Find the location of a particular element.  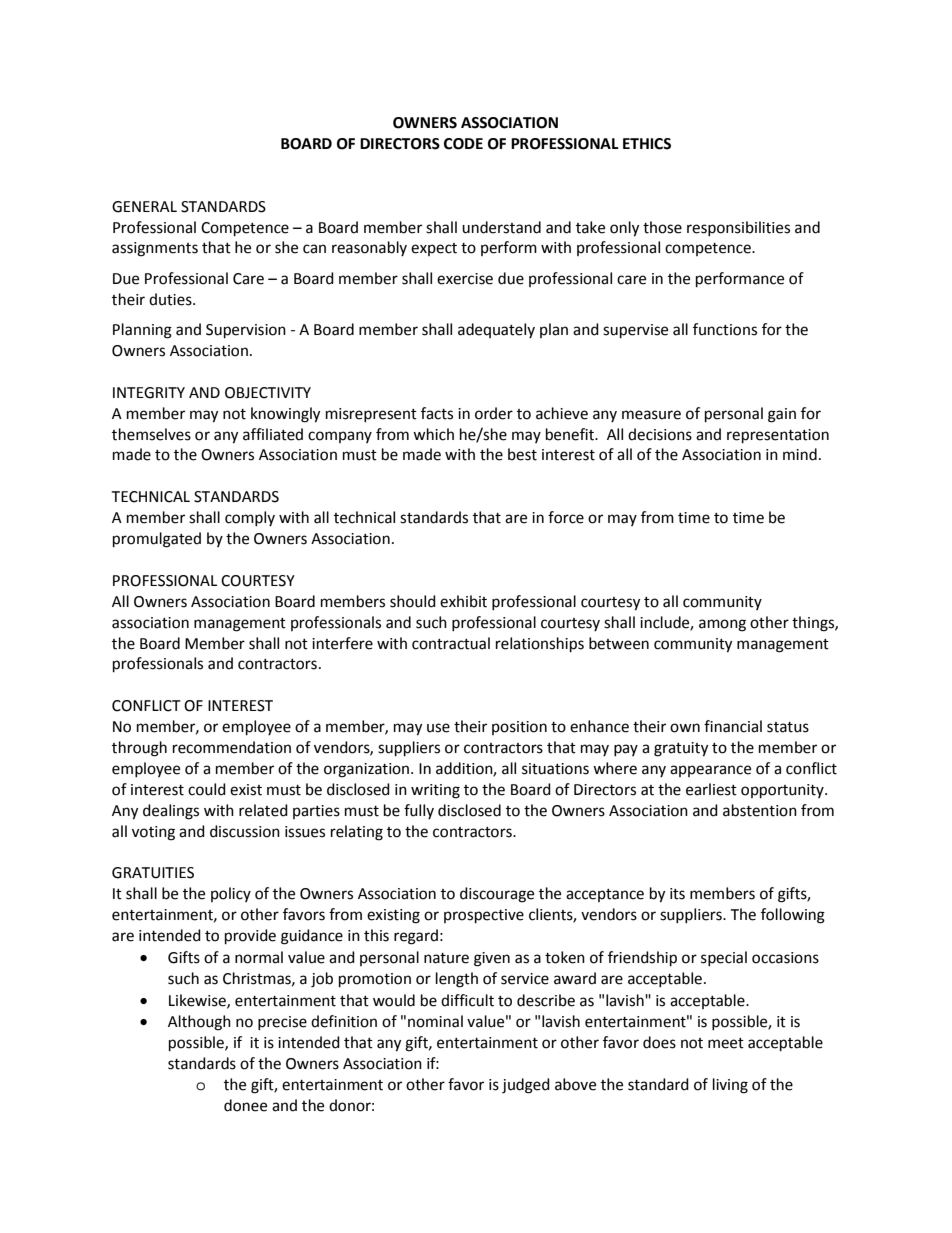

CODE is located at coordinates (463, 144).
